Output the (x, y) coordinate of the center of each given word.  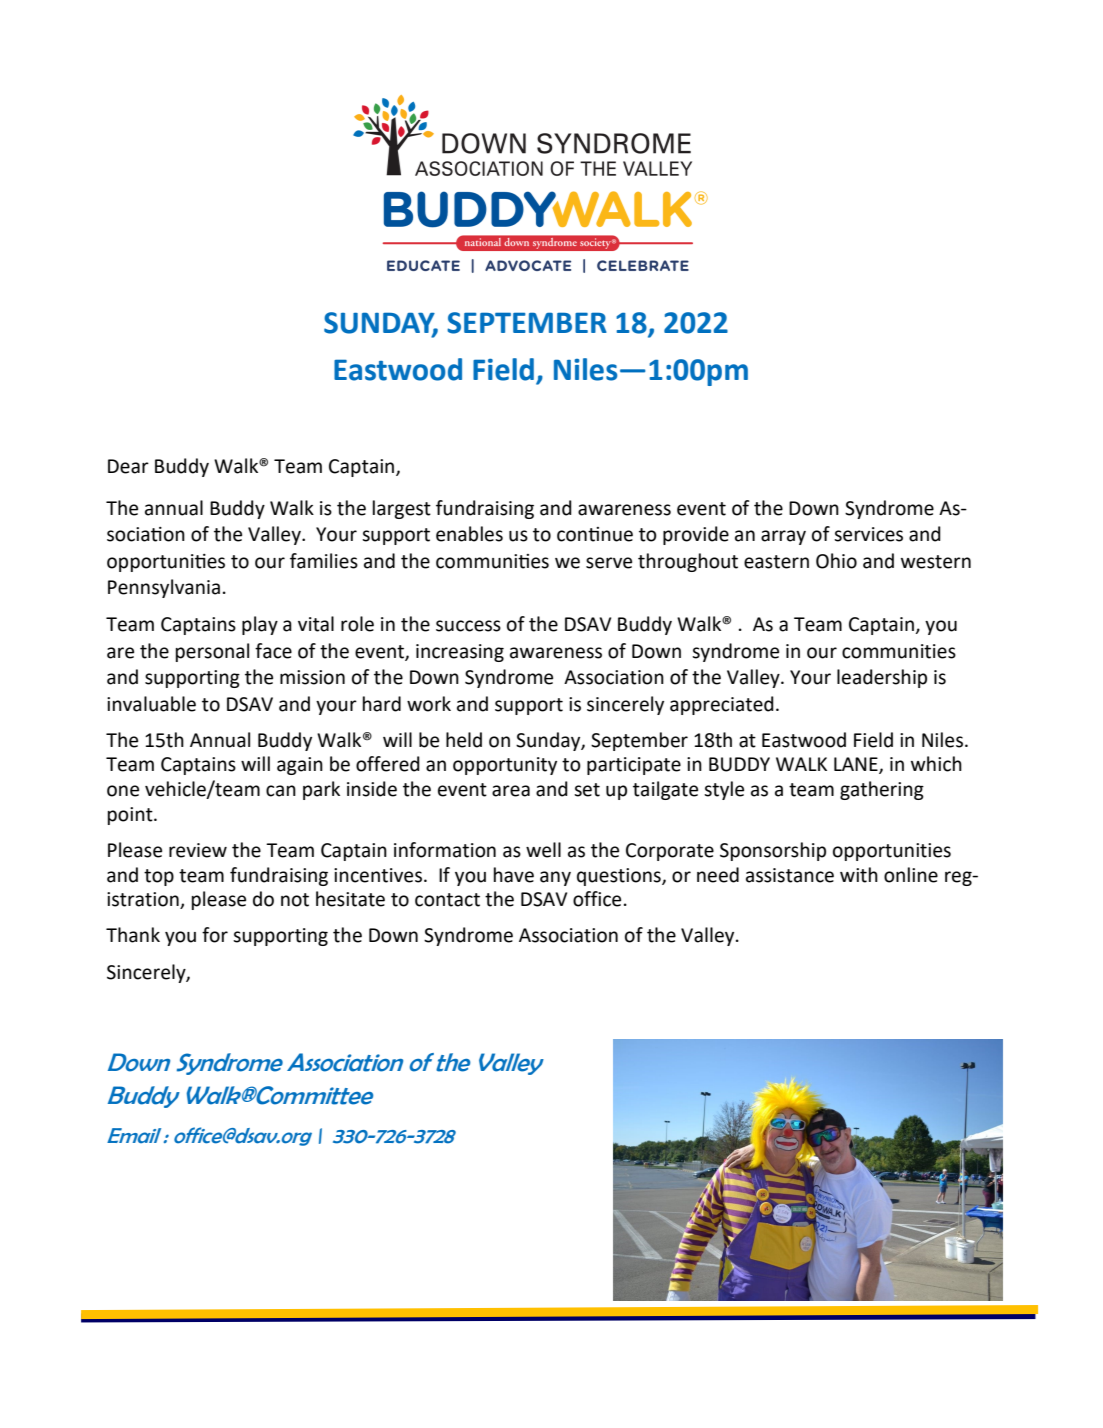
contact (447, 900)
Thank (133, 935)
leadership (882, 678)
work (429, 704)
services (868, 534)
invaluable (151, 704)
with (859, 875)
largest (402, 509)
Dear (128, 466)
